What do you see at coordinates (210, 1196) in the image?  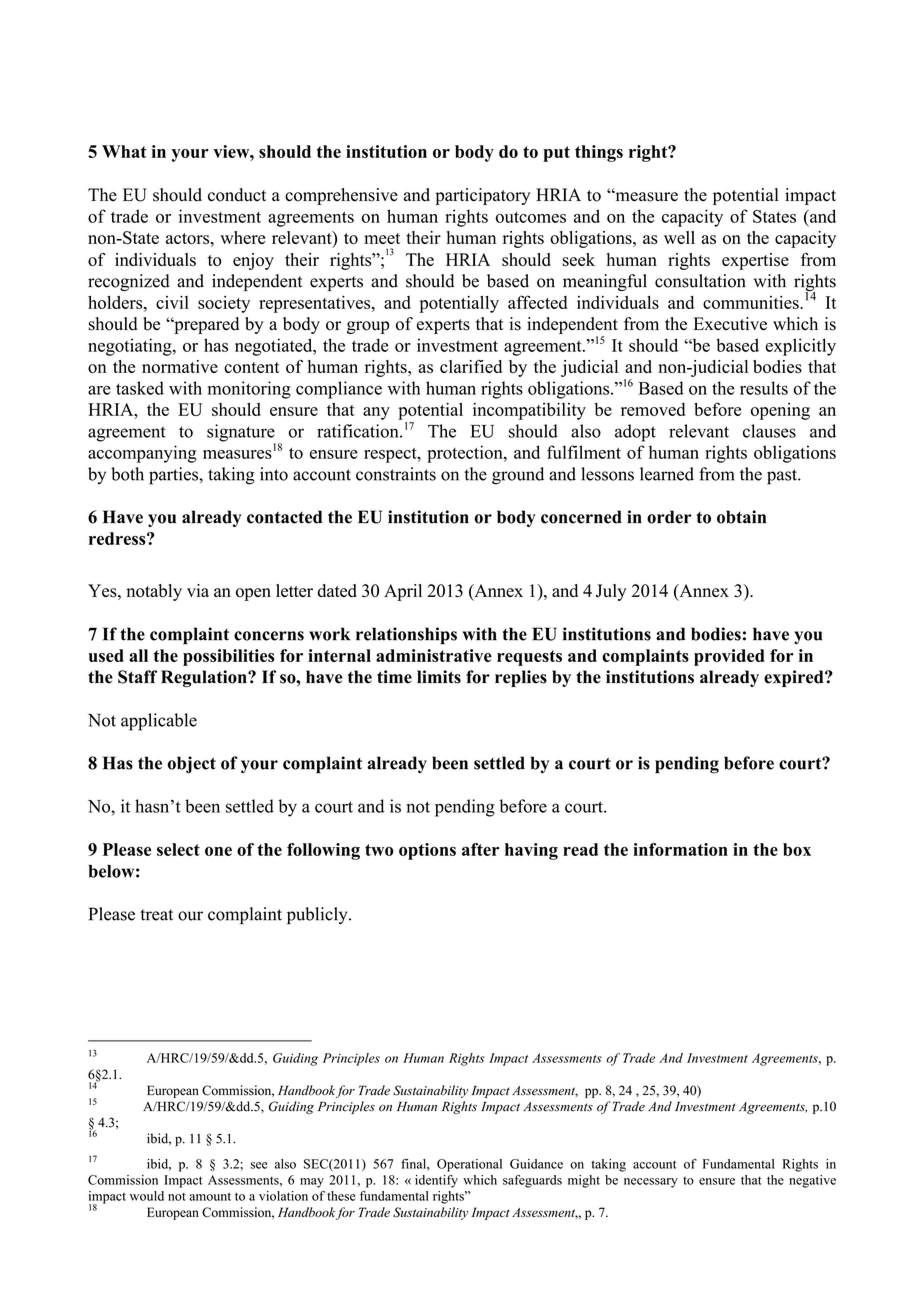 I see `amount` at bounding box center [210, 1196].
